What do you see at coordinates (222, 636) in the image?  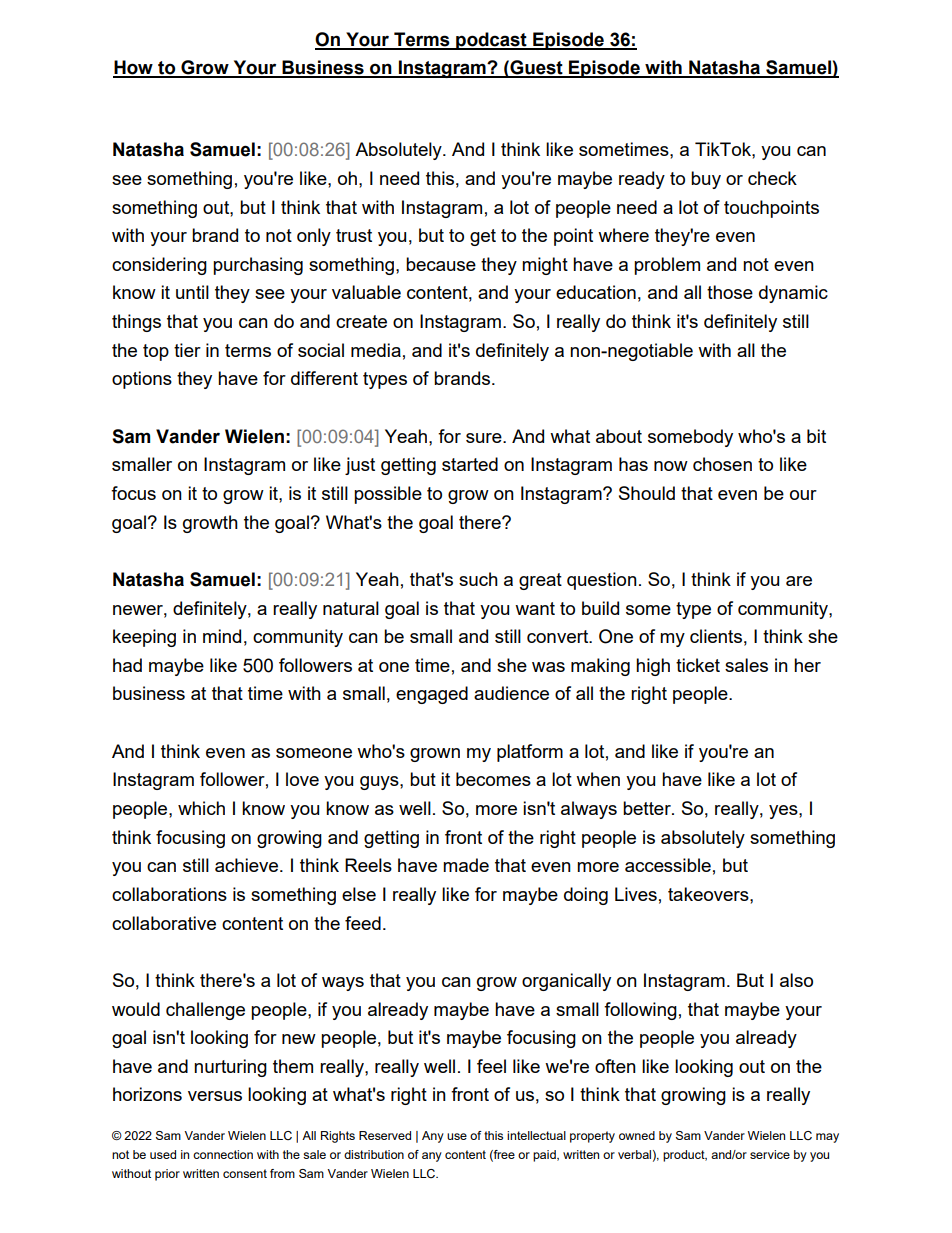 I see `mind` at bounding box center [222, 636].
